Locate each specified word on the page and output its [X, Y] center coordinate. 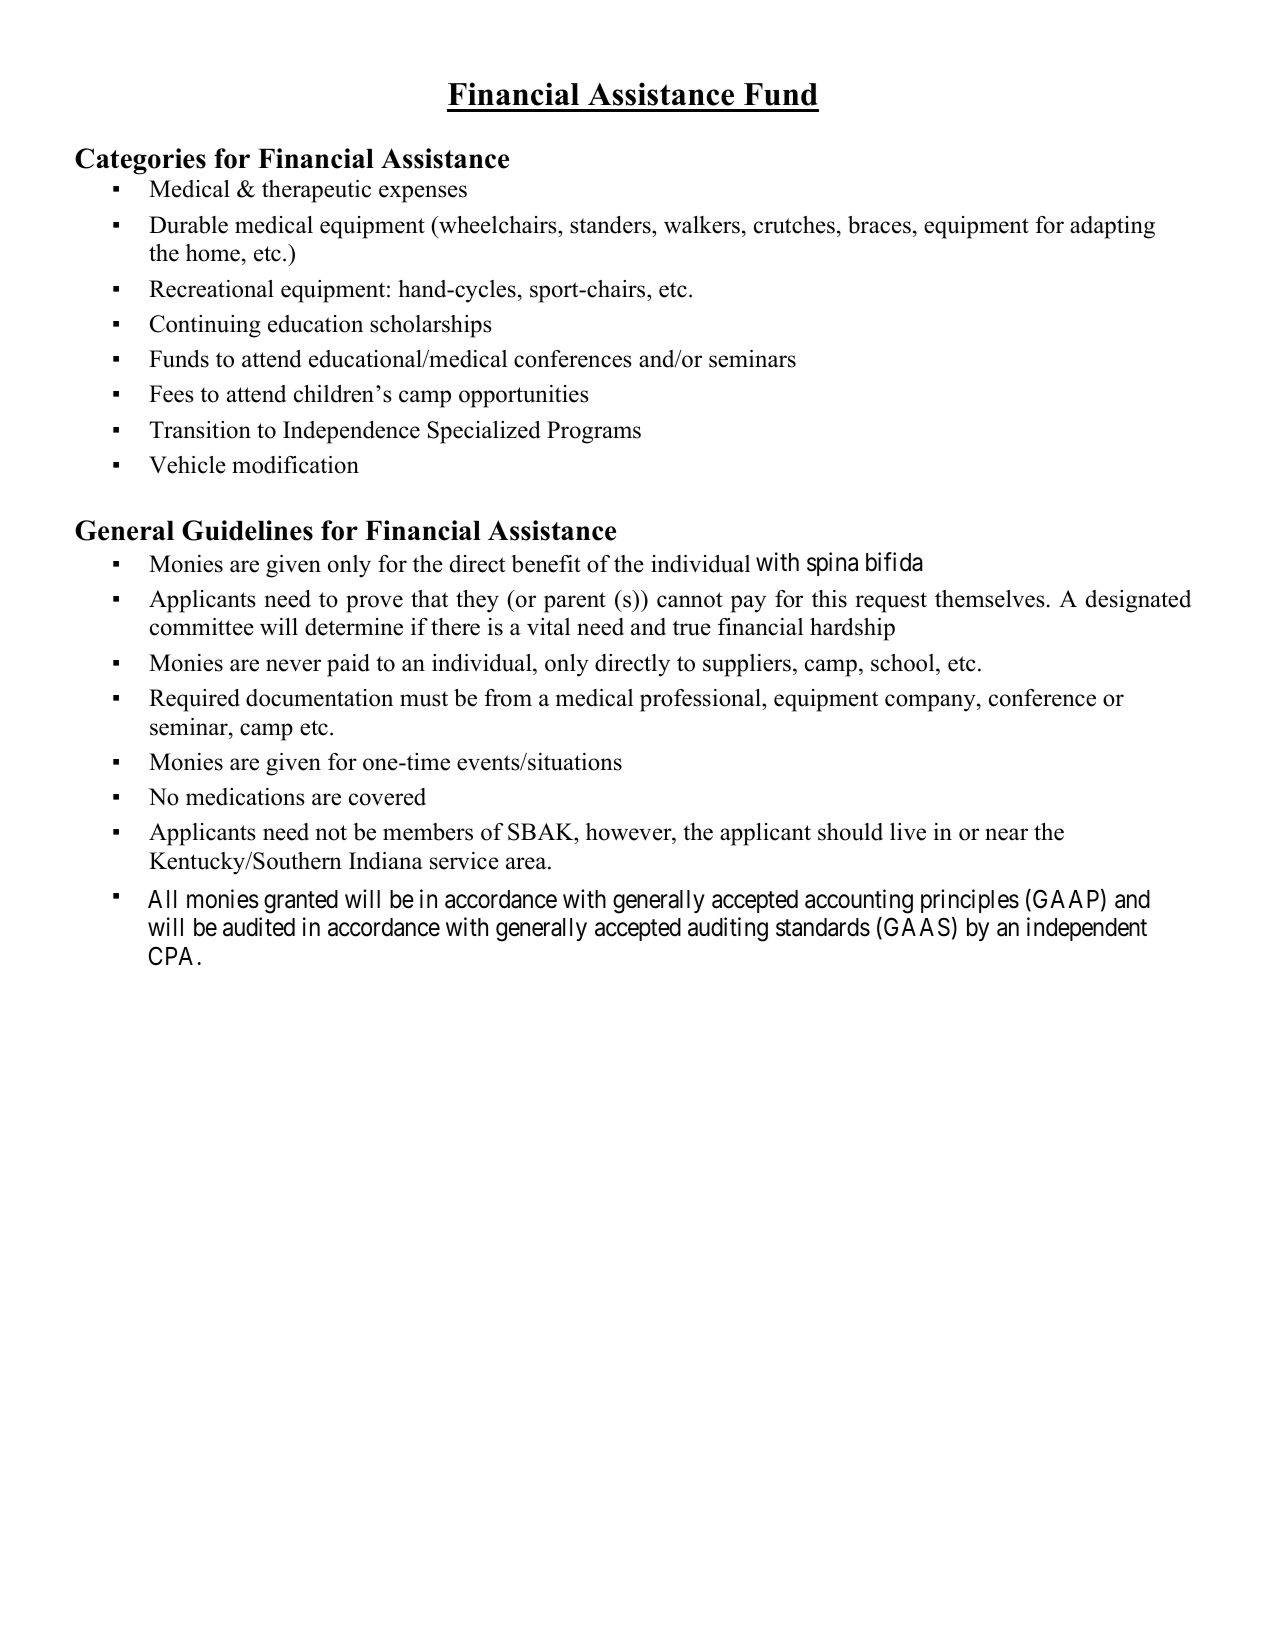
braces [879, 225]
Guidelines [247, 530]
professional [701, 700]
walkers [702, 225]
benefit [546, 564]
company [931, 703]
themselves [990, 599]
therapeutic [316, 191]
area [527, 863]
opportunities [524, 396]
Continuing [205, 326]
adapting [1112, 227]
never [293, 665]
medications [245, 797]
